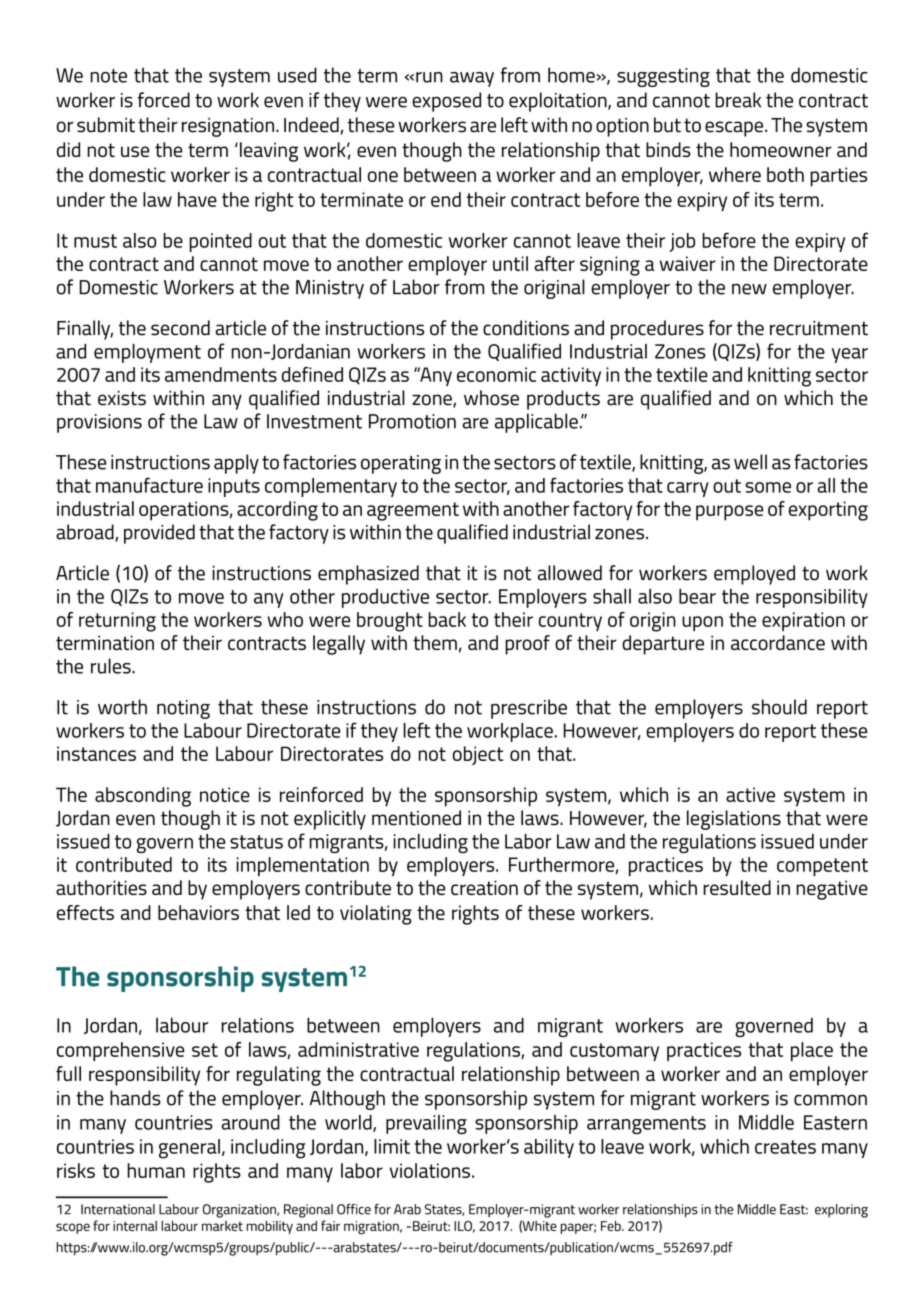 The height and width of the screenshot is (1308, 924). What do you see at coordinates (430, 1170) in the screenshot?
I see `violations` at bounding box center [430, 1170].
